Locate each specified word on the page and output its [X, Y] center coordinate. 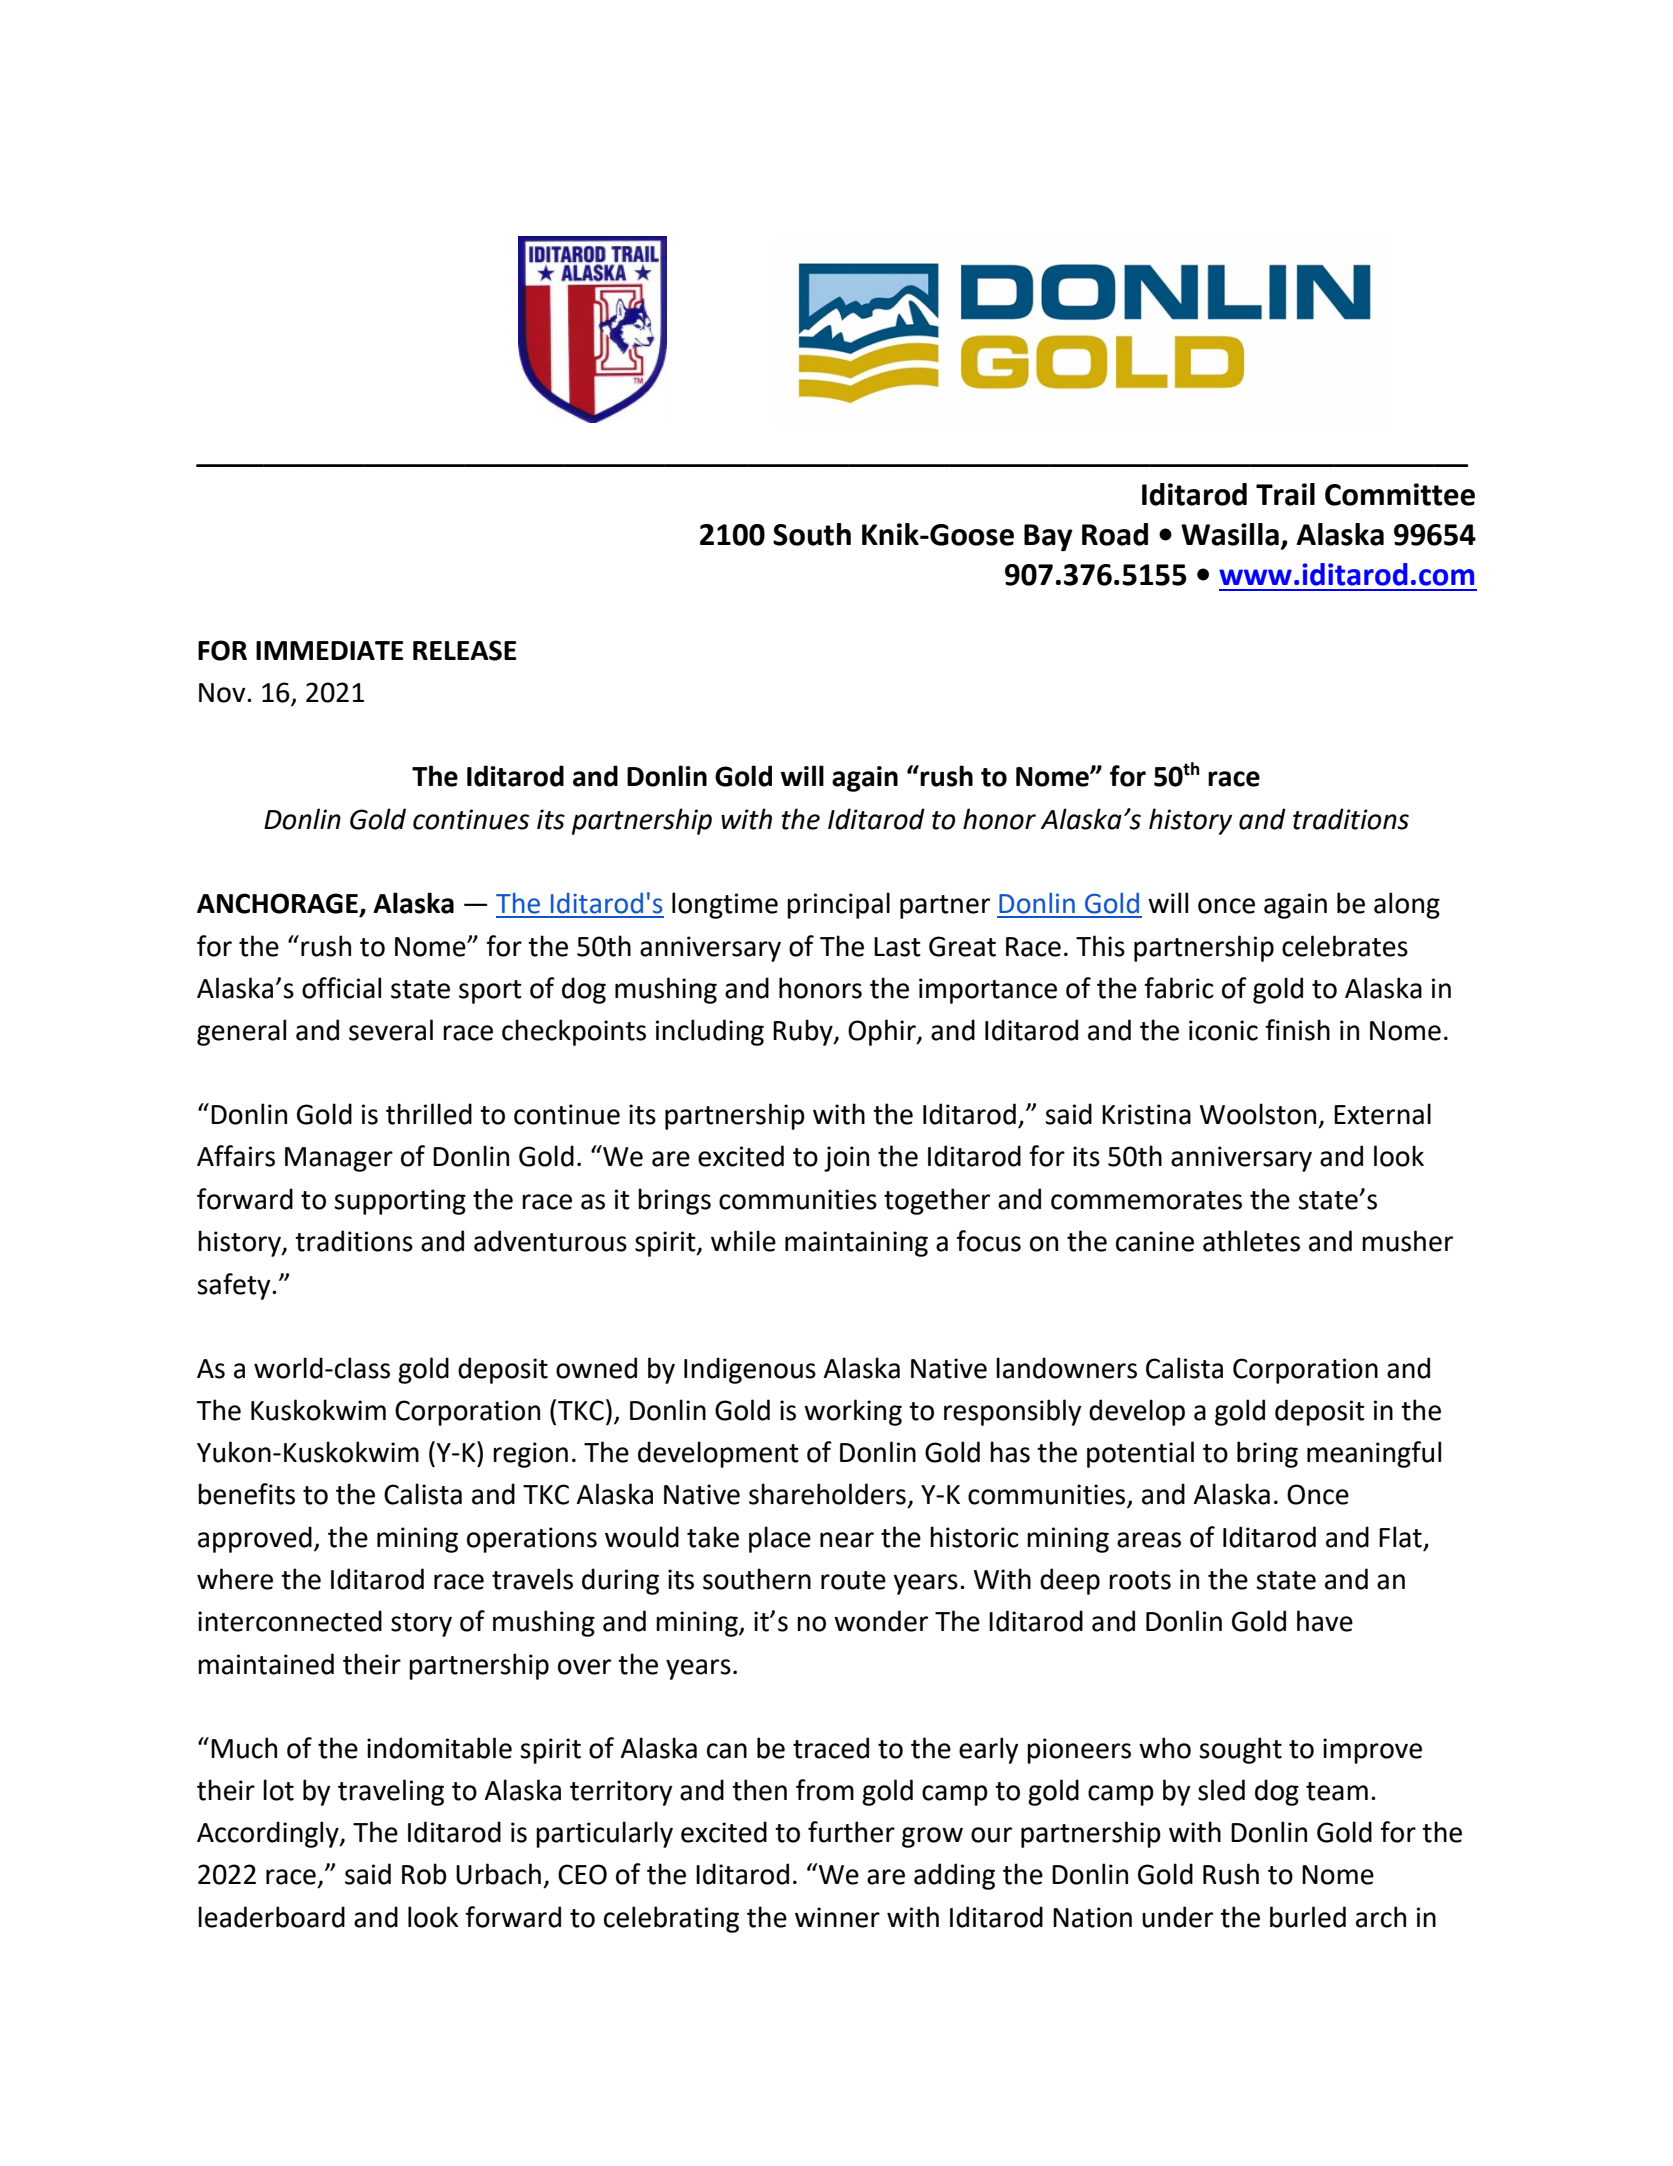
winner [837, 1917]
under [1177, 1917]
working [853, 1412]
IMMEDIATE [329, 650]
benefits [246, 1494]
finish [1297, 1030]
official [341, 988]
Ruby [804, 1032]
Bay [1048, 537]
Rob [424, 1874]
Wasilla [1230, 534]
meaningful [1374, 1454]
